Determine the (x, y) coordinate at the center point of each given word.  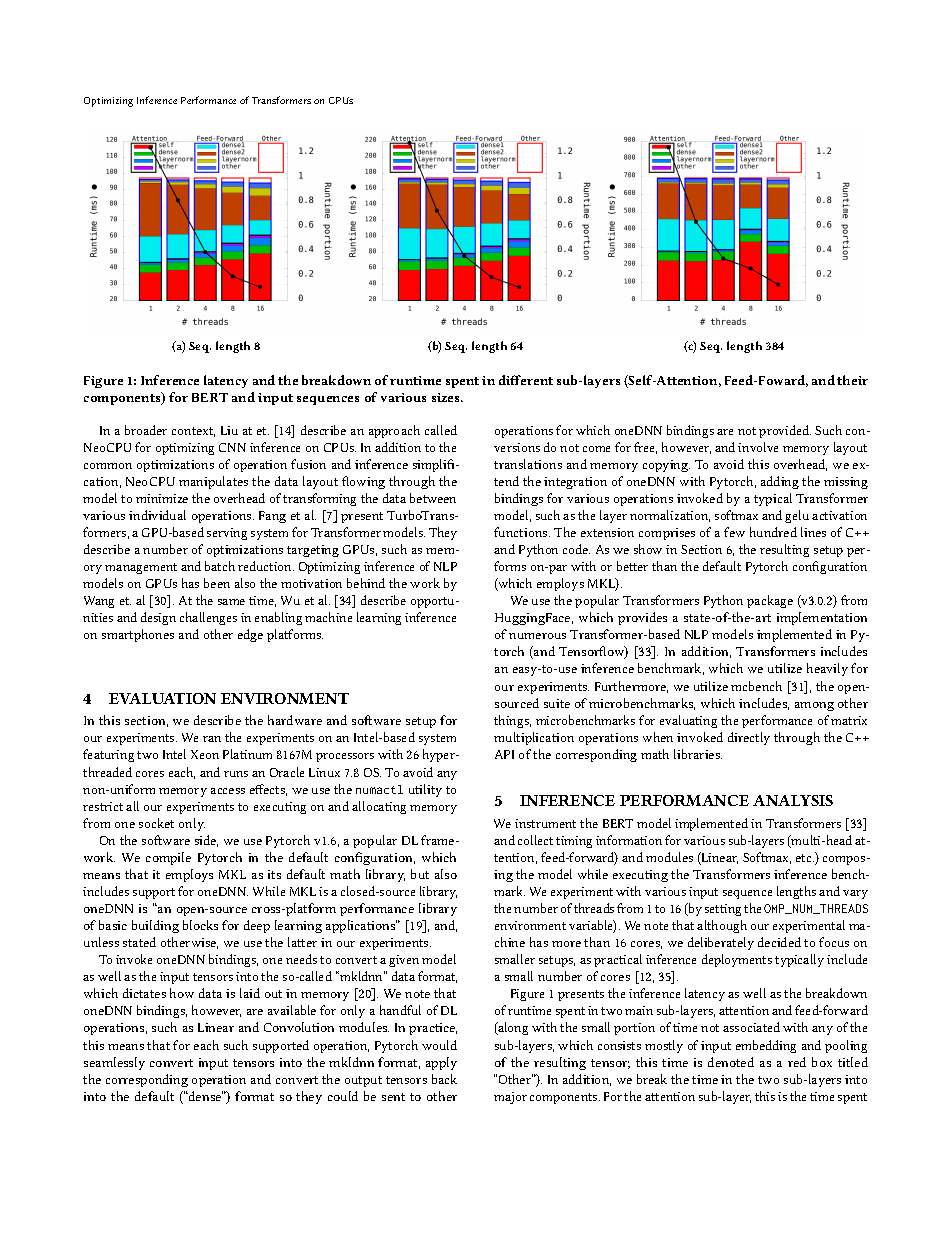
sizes (447, 397)
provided (785, 431)
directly (749, 738)
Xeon (205, 754)
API (504, 754)
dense (205, 1096)
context (193, 432)
